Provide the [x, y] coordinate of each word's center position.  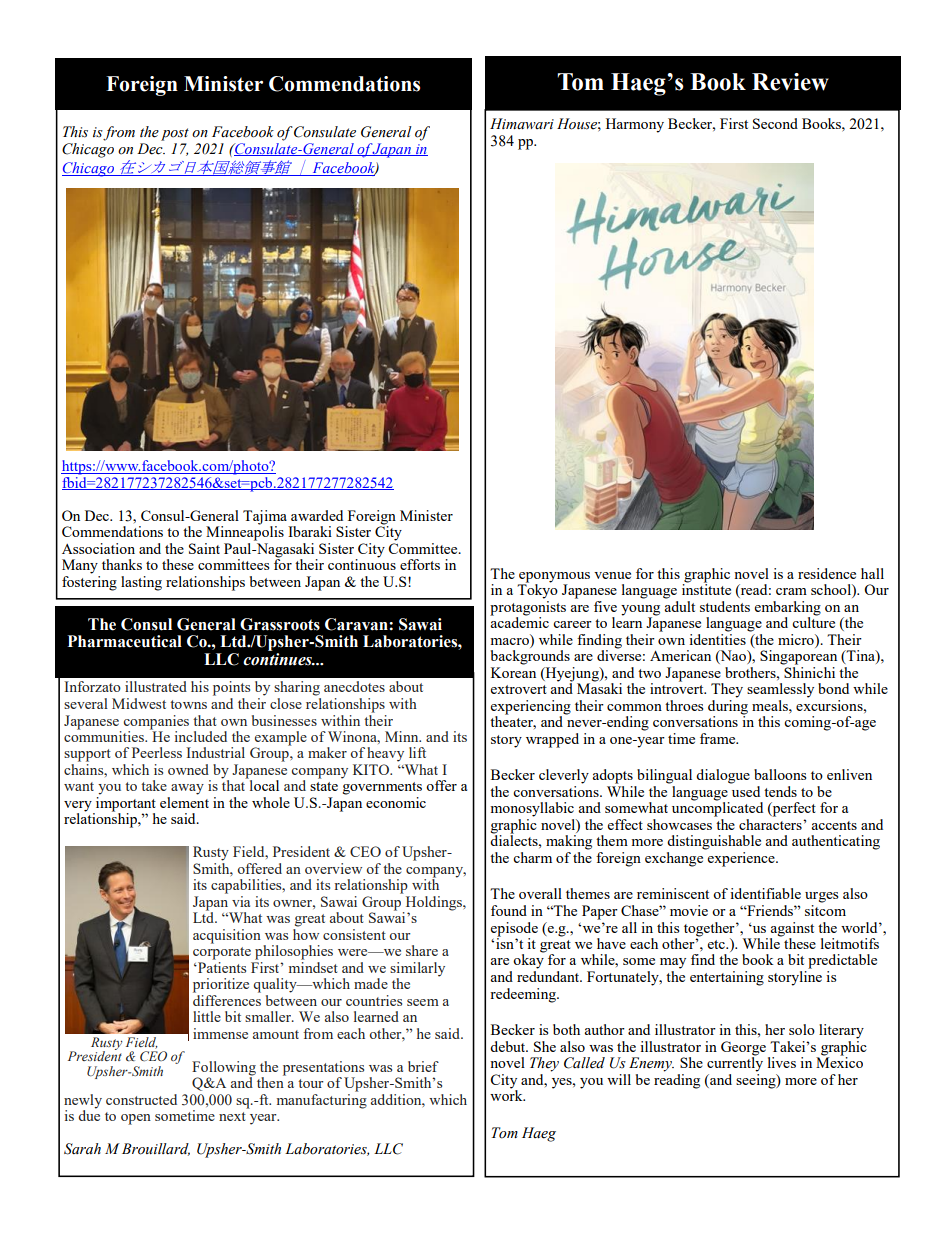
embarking [788, 609]
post [175, 134]
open [136, 1119]
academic [519, 621]
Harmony [635, 125]
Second [775, 123]
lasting [141, 583]
